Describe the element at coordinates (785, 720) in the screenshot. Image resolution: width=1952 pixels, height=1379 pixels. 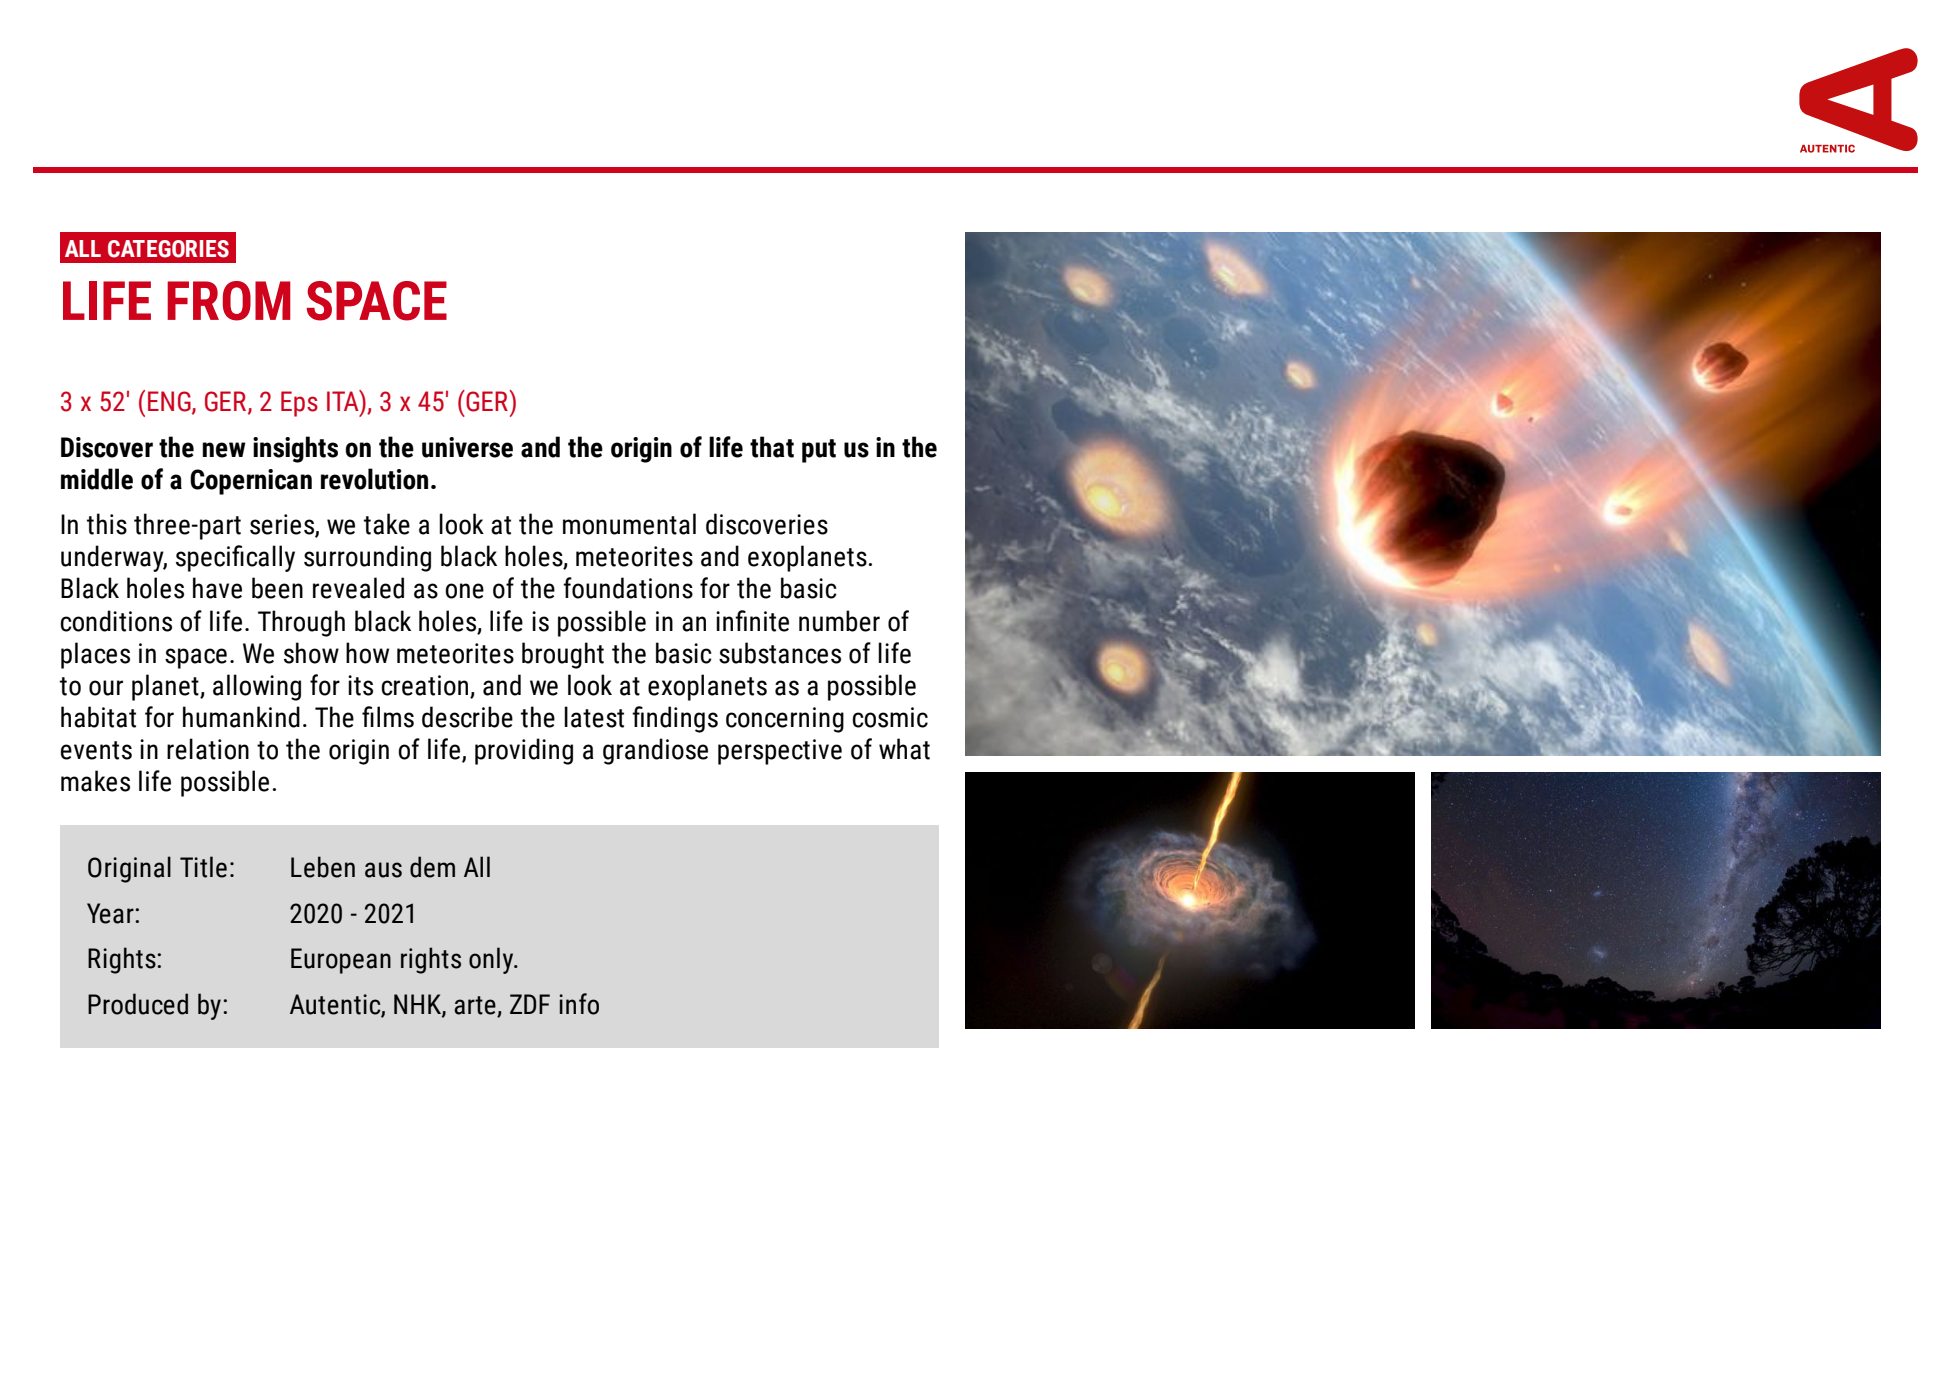
I see `concerning` at that location.
